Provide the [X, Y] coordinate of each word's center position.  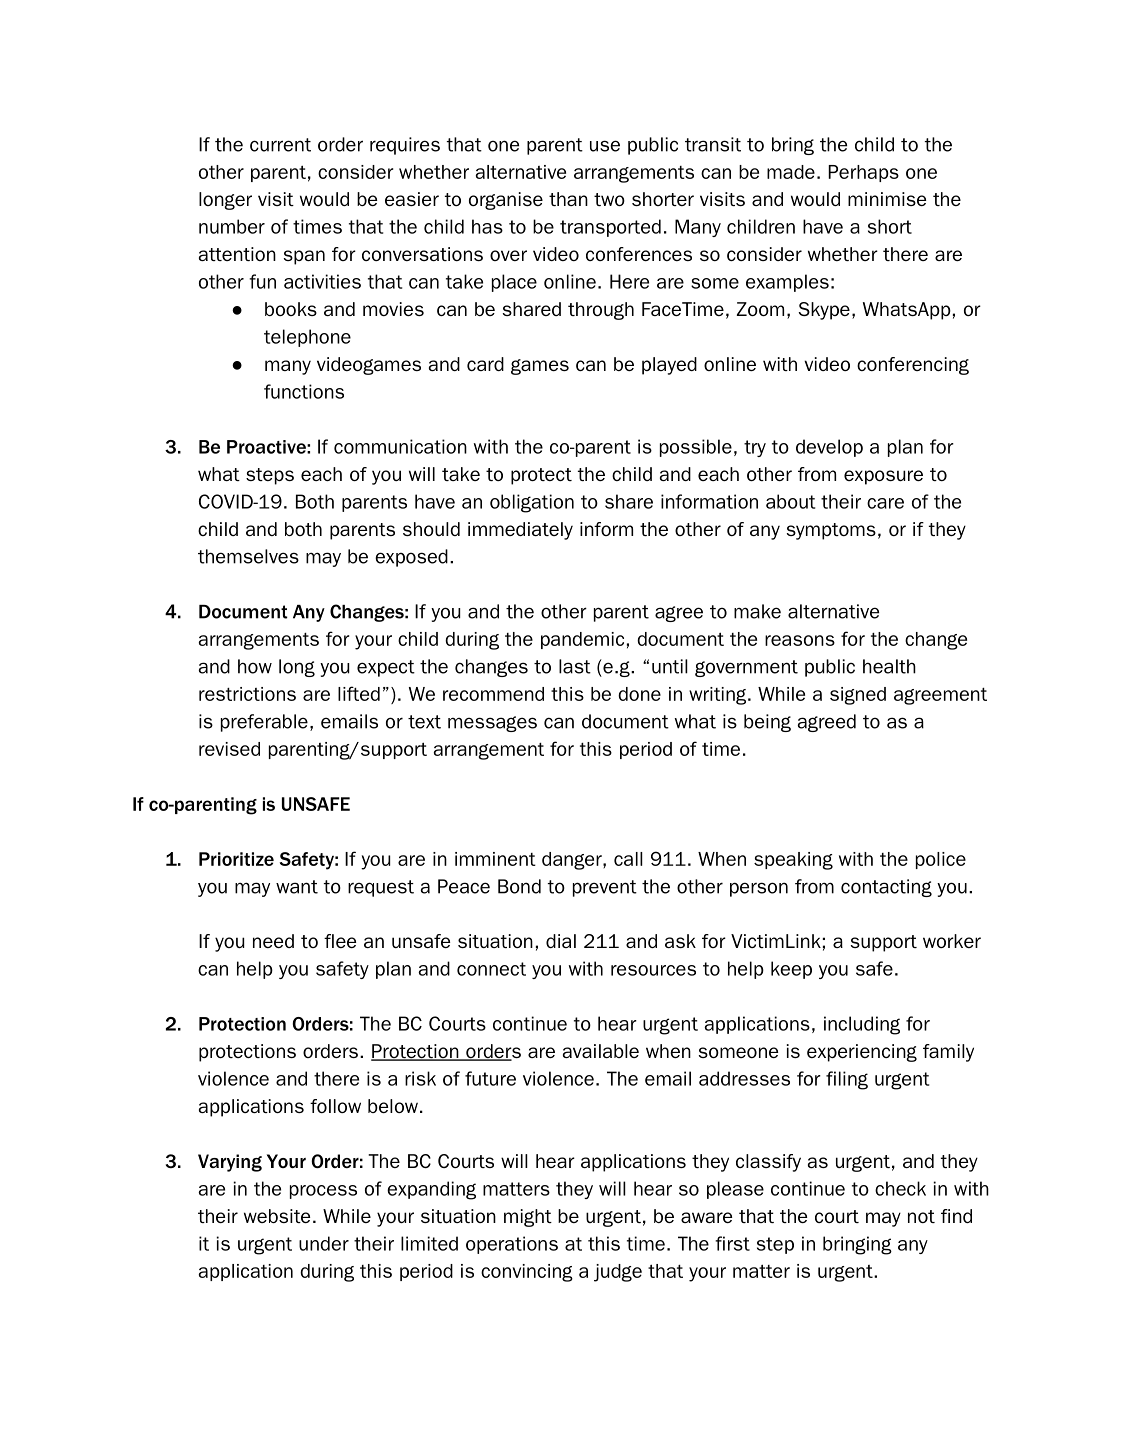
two [609, 199]
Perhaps [863, 173]
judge [618, 1273]
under [324, 1243]
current [280, 145]
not [921, 1216]
